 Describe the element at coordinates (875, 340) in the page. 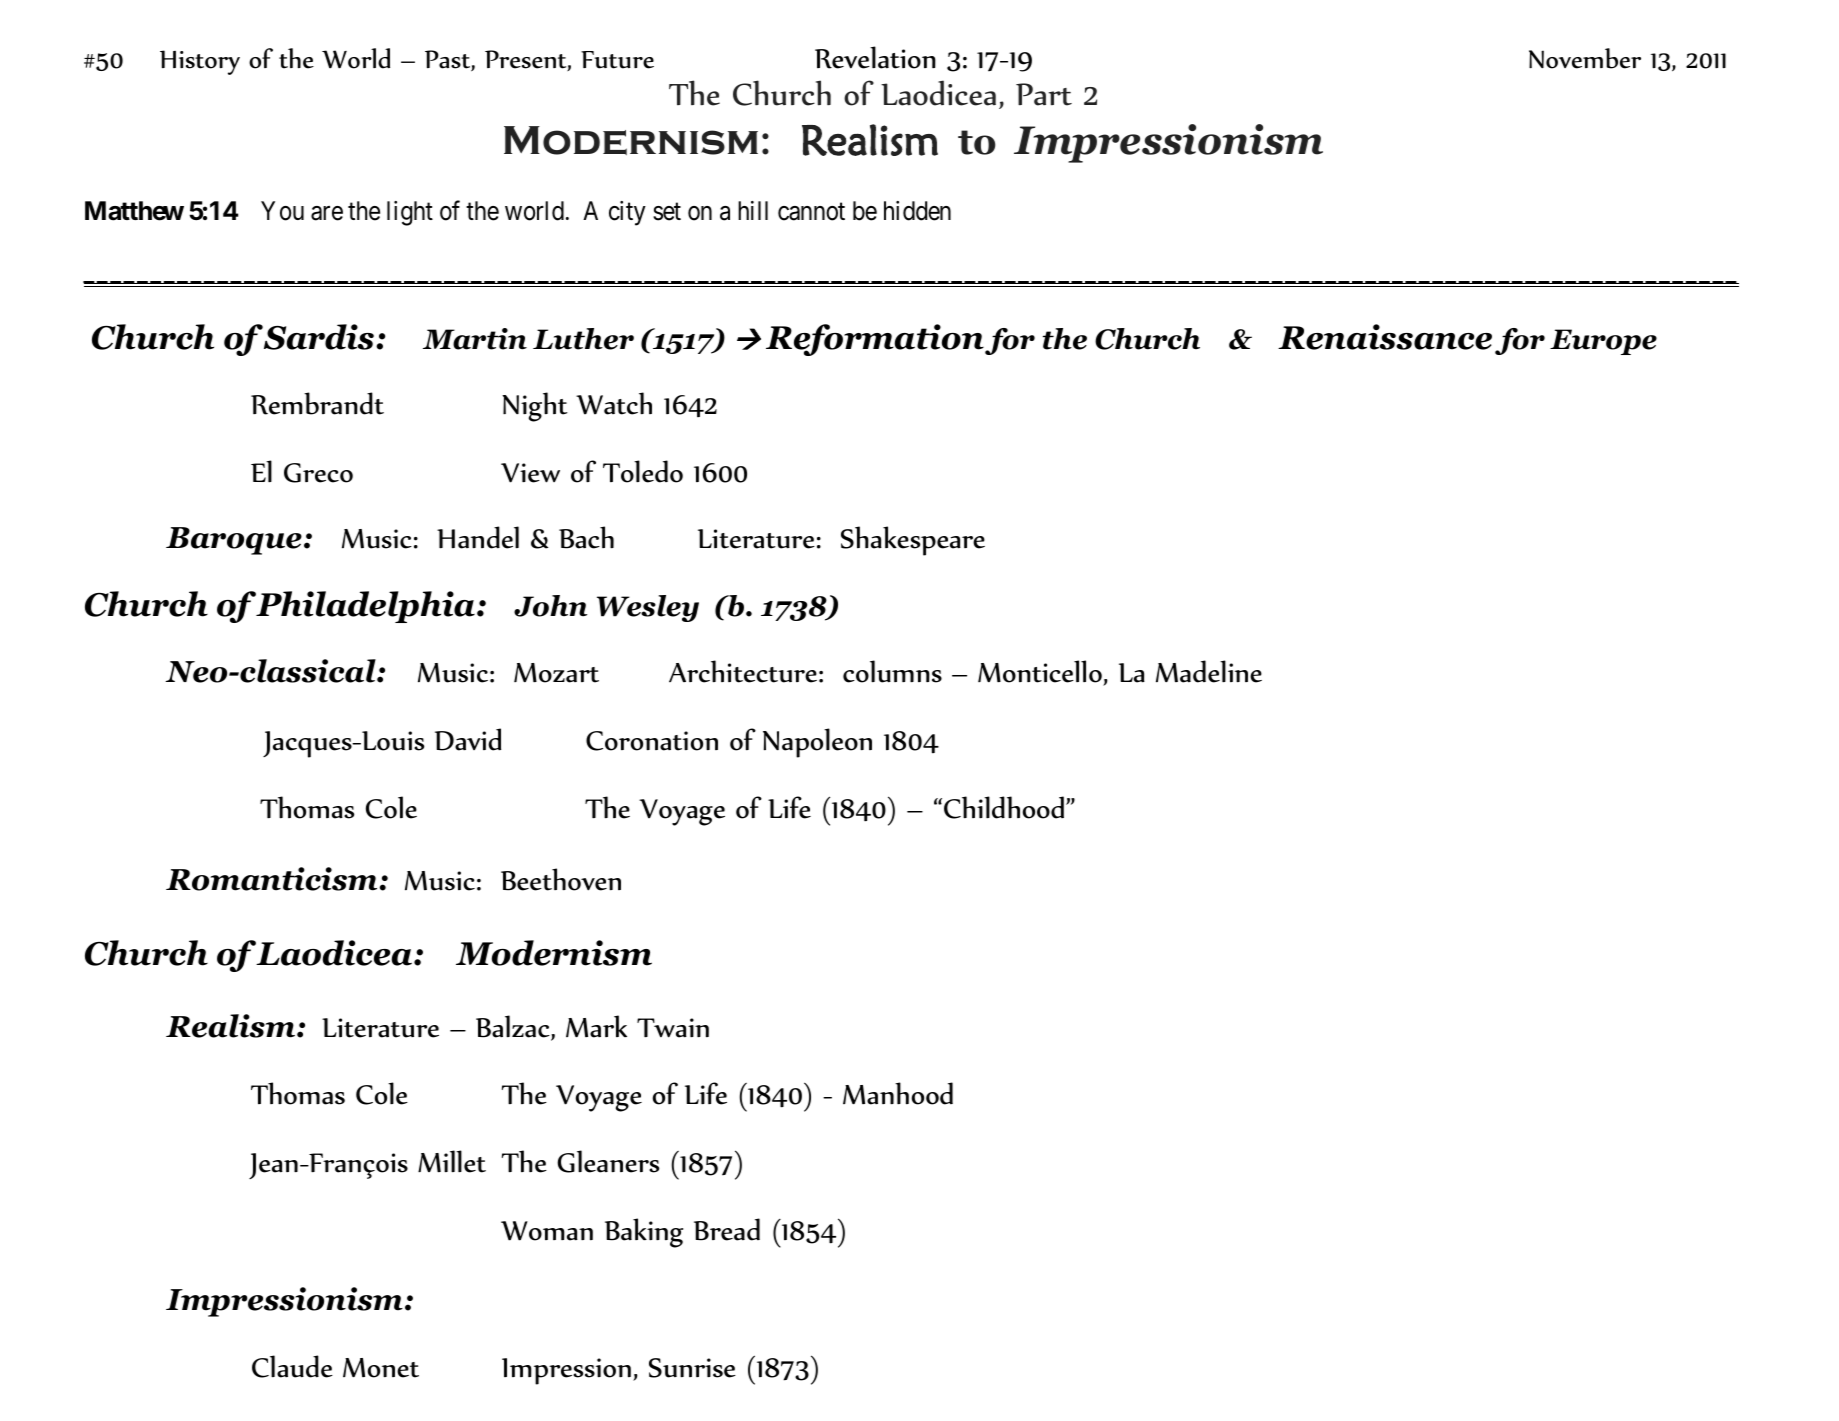

I see `Reformation` at that location.
